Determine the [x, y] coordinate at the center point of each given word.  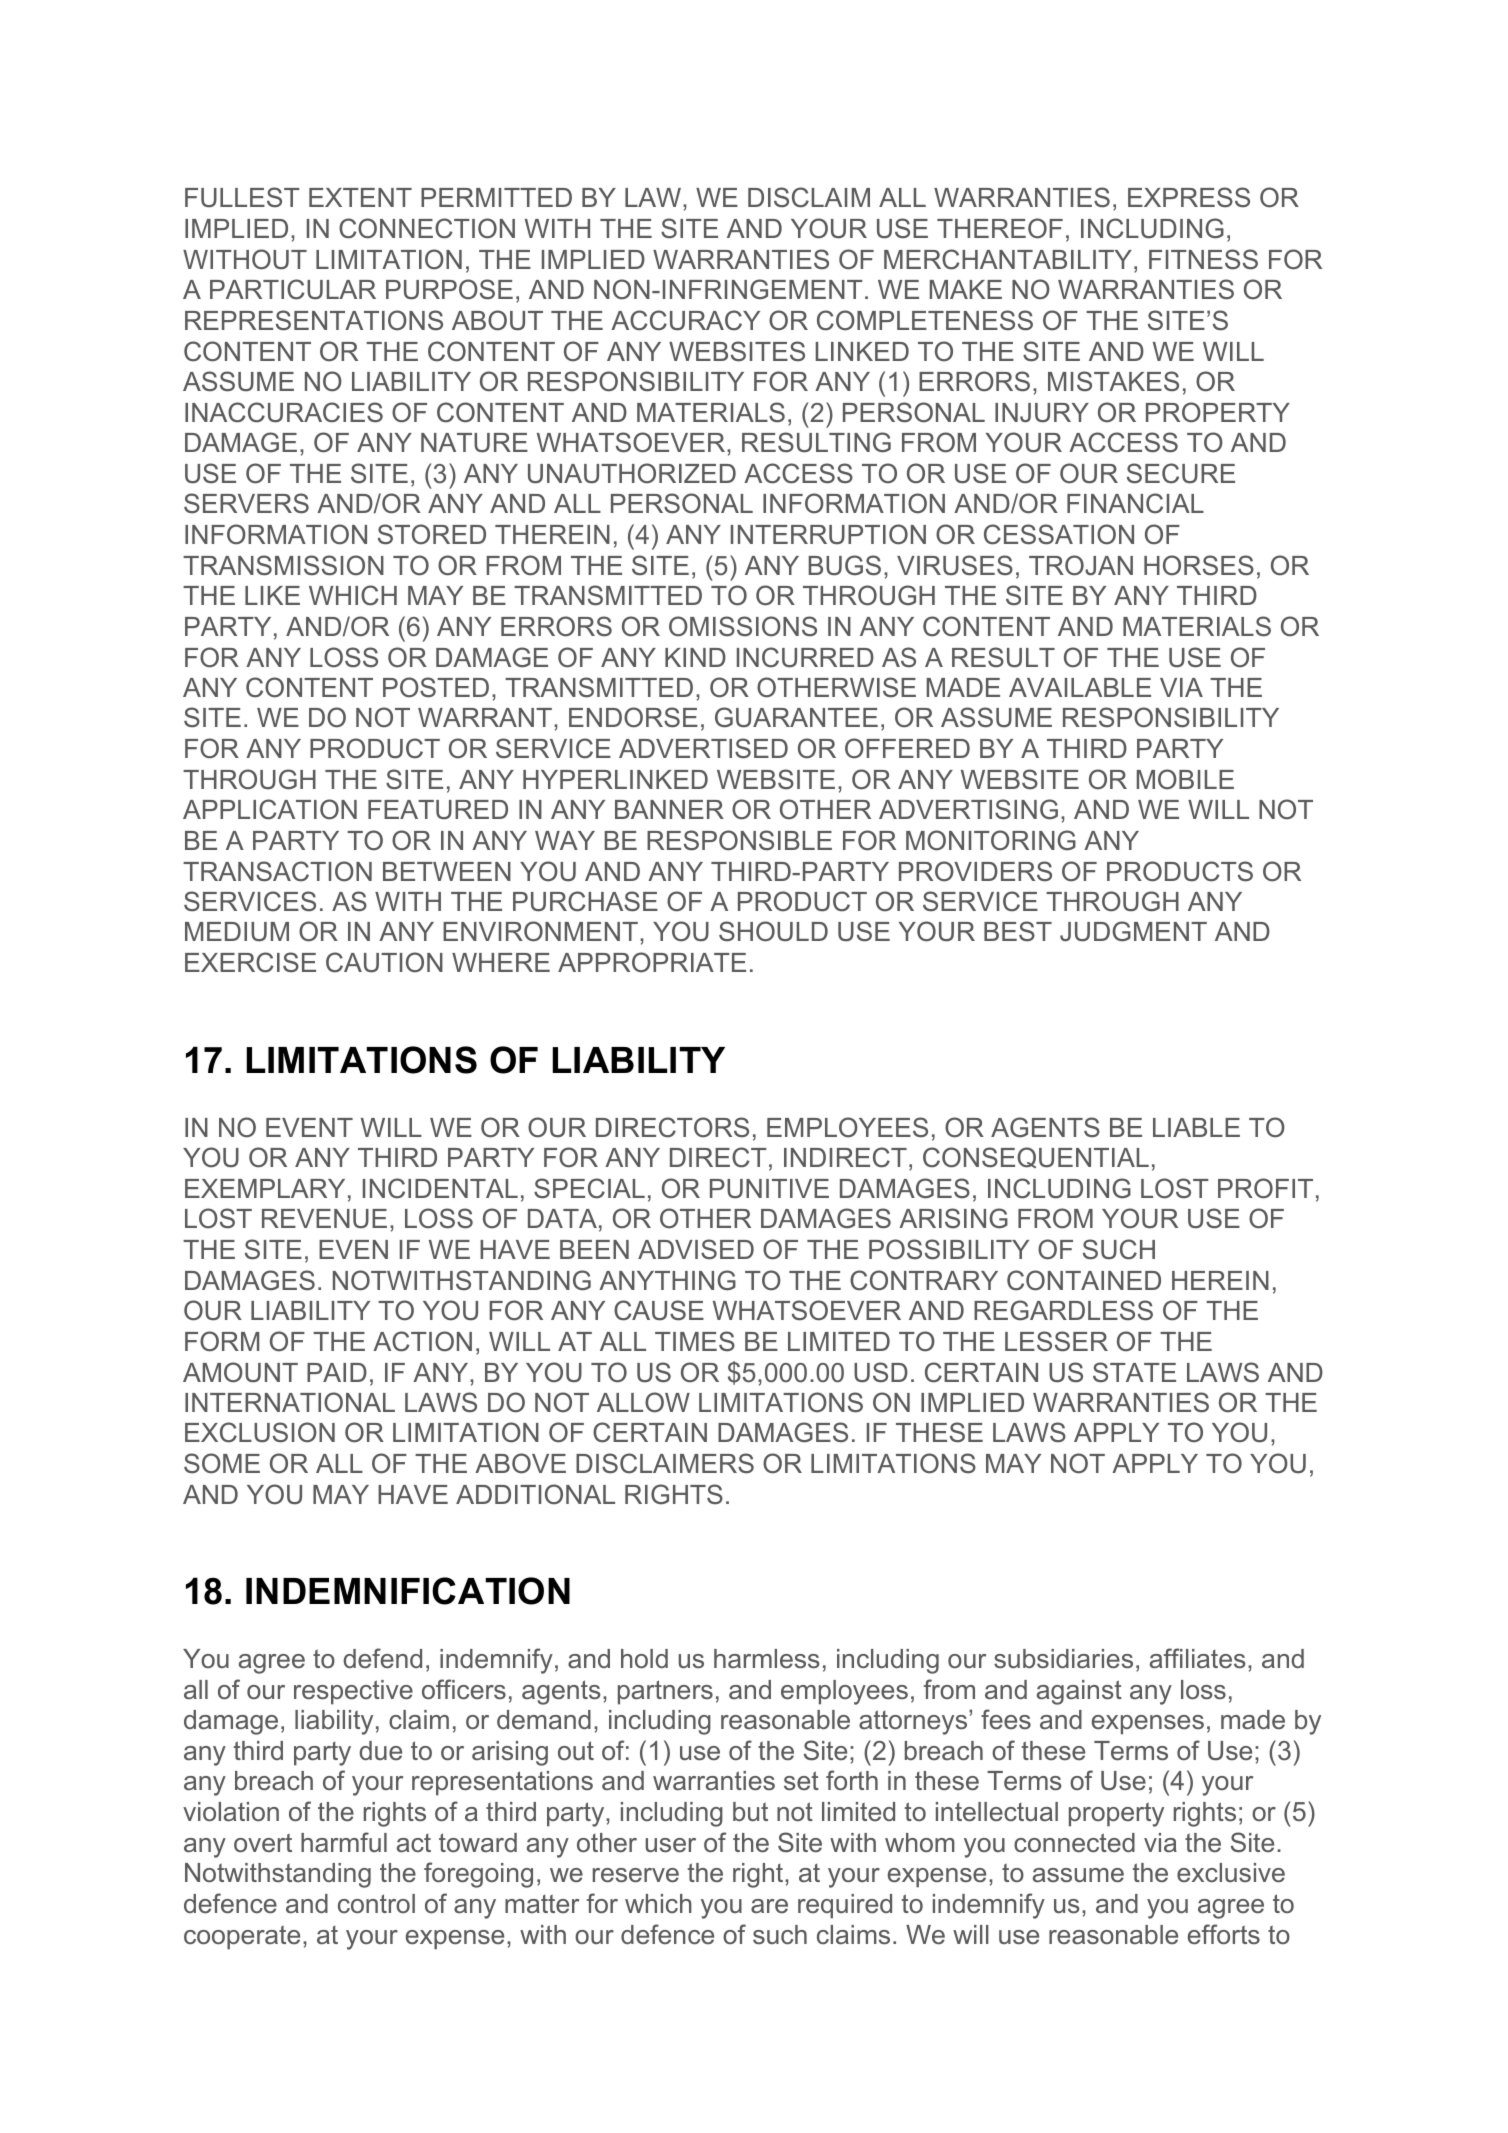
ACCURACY [685, 320]
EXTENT [360, 197]
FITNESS [1203, 259]
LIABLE [1196, 1127]
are [769, 1906]
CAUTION [384, 962]
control [376, 1903]
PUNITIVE [769, 1189]
